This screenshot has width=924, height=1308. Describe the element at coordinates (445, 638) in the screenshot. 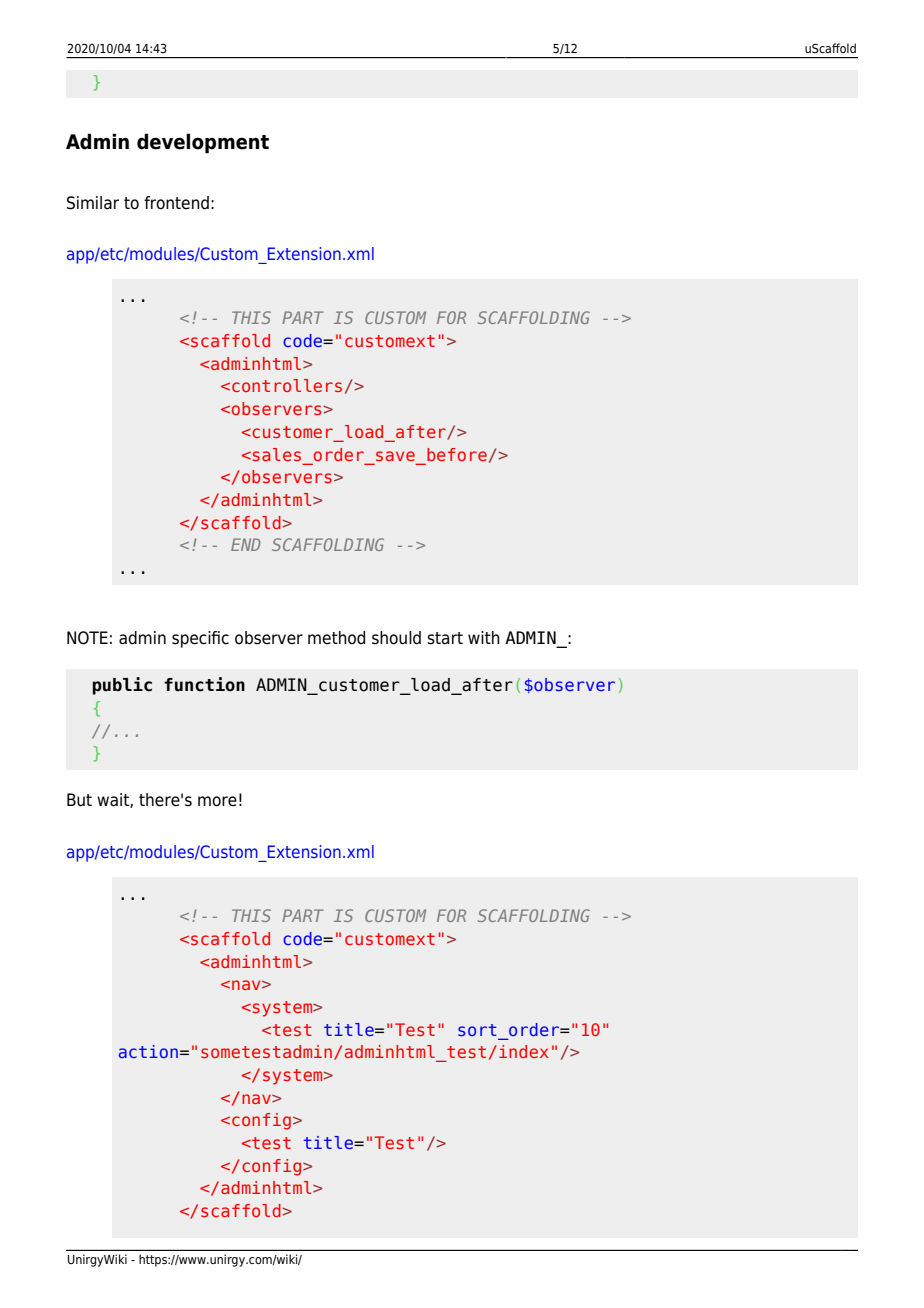

I see `start` at that location.
